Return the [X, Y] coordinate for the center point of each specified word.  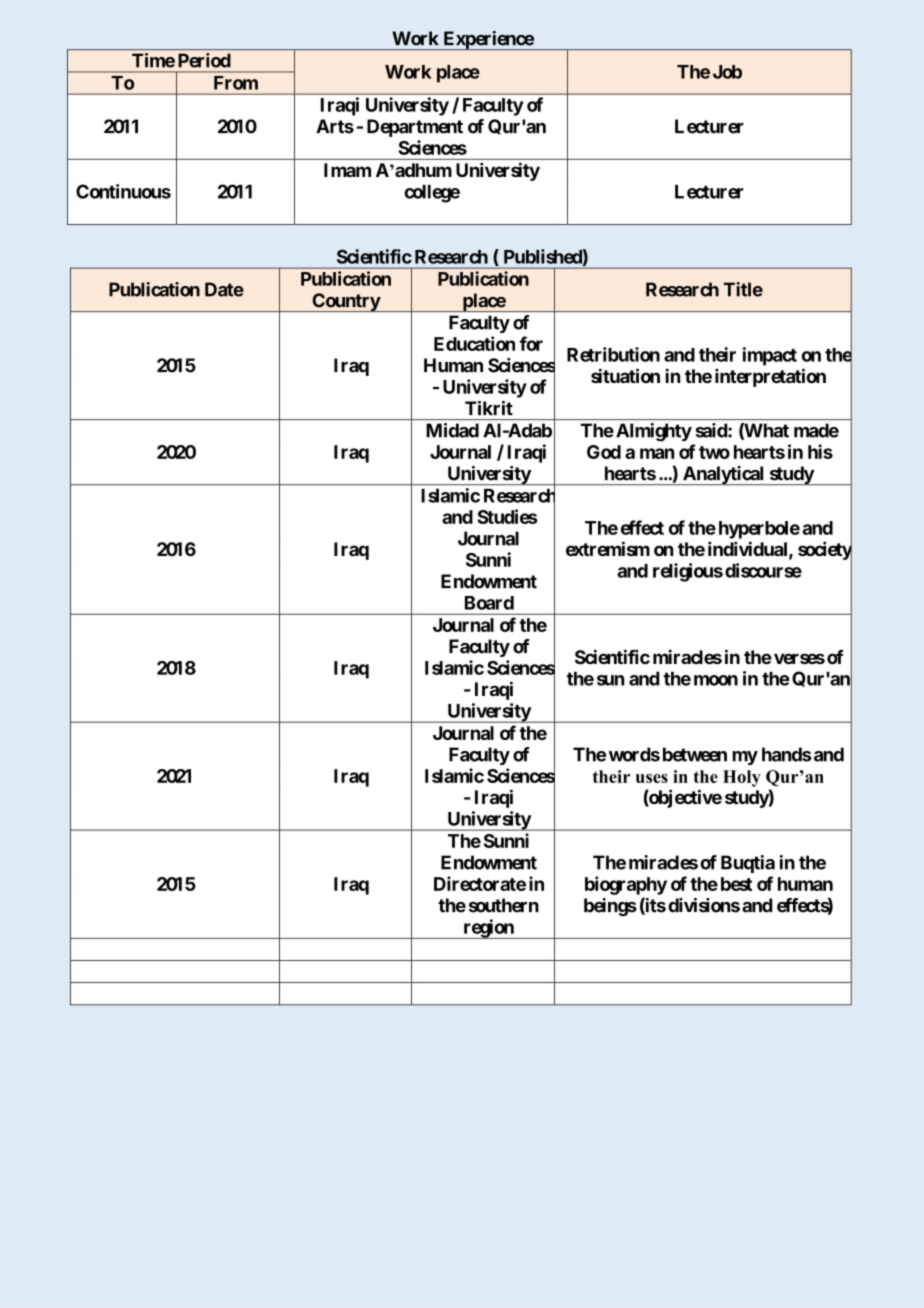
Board [489, 603]
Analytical [723, 475]
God [604, 452]
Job [727, 72]
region [488, 929]
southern [504, 905]
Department [415, 128]
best [736, 884]
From [236, 83]
